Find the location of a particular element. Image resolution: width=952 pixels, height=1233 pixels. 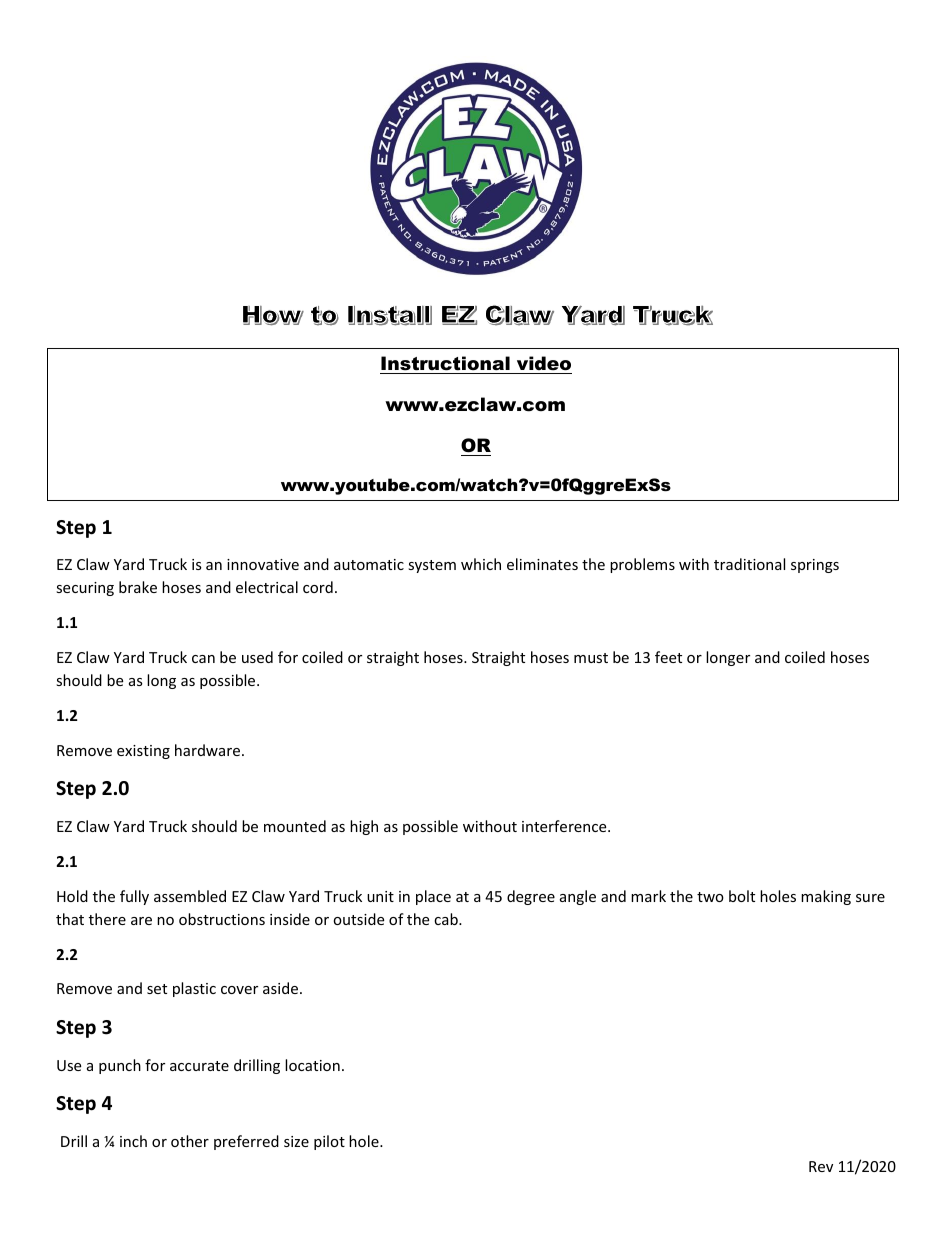

interference is located at coordinates (565, 826).
